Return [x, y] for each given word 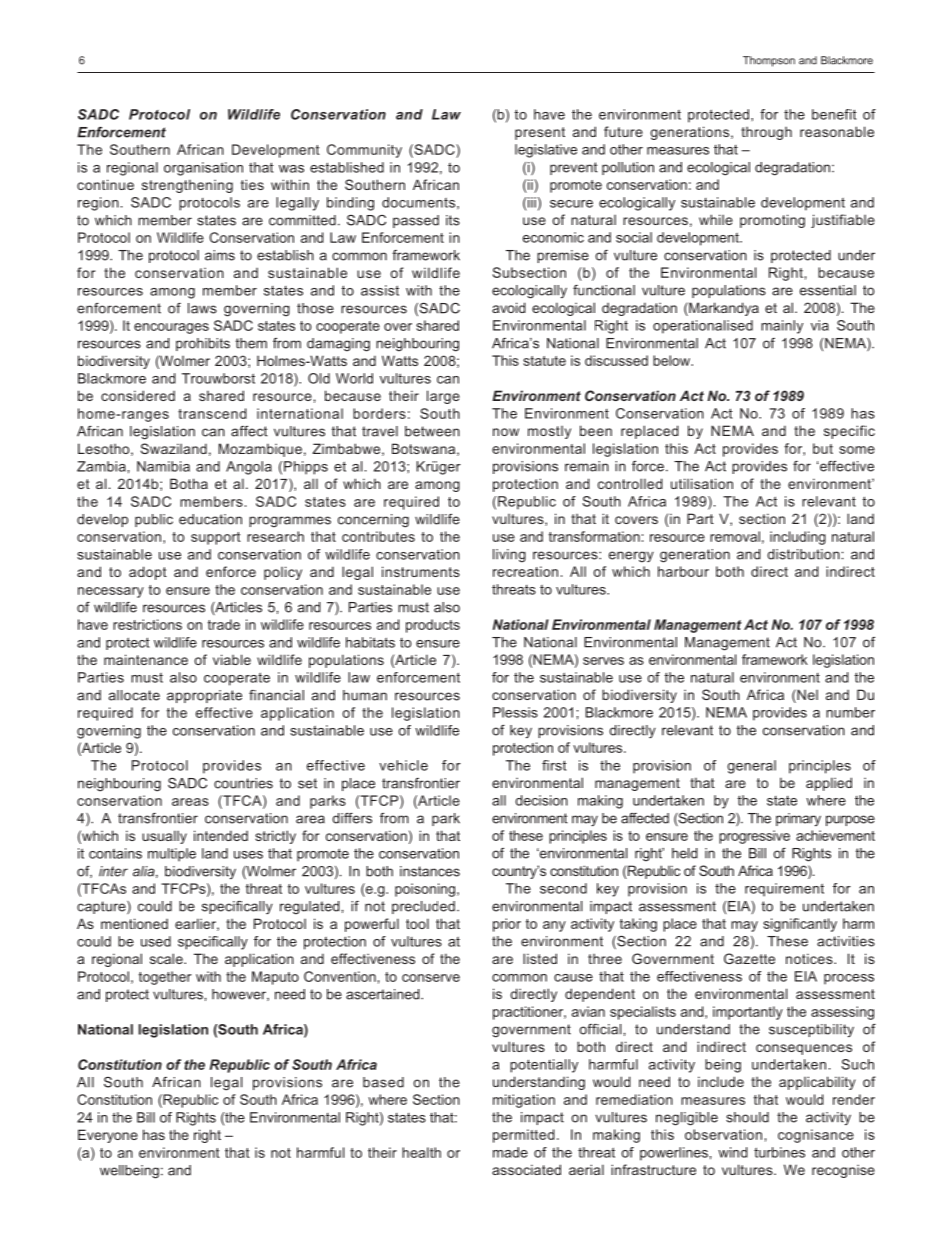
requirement [784, 890]
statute [544, 361]
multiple [172, 855]
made [510, 1152]
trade [224, 624]
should [747, 1117]
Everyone [108, 1136]
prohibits [203, 344]
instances [430, 871]
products [433, 626]
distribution [803, 554]
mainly [782, 327]
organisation [203, 169]
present [540, 133]
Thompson [769, 61]
